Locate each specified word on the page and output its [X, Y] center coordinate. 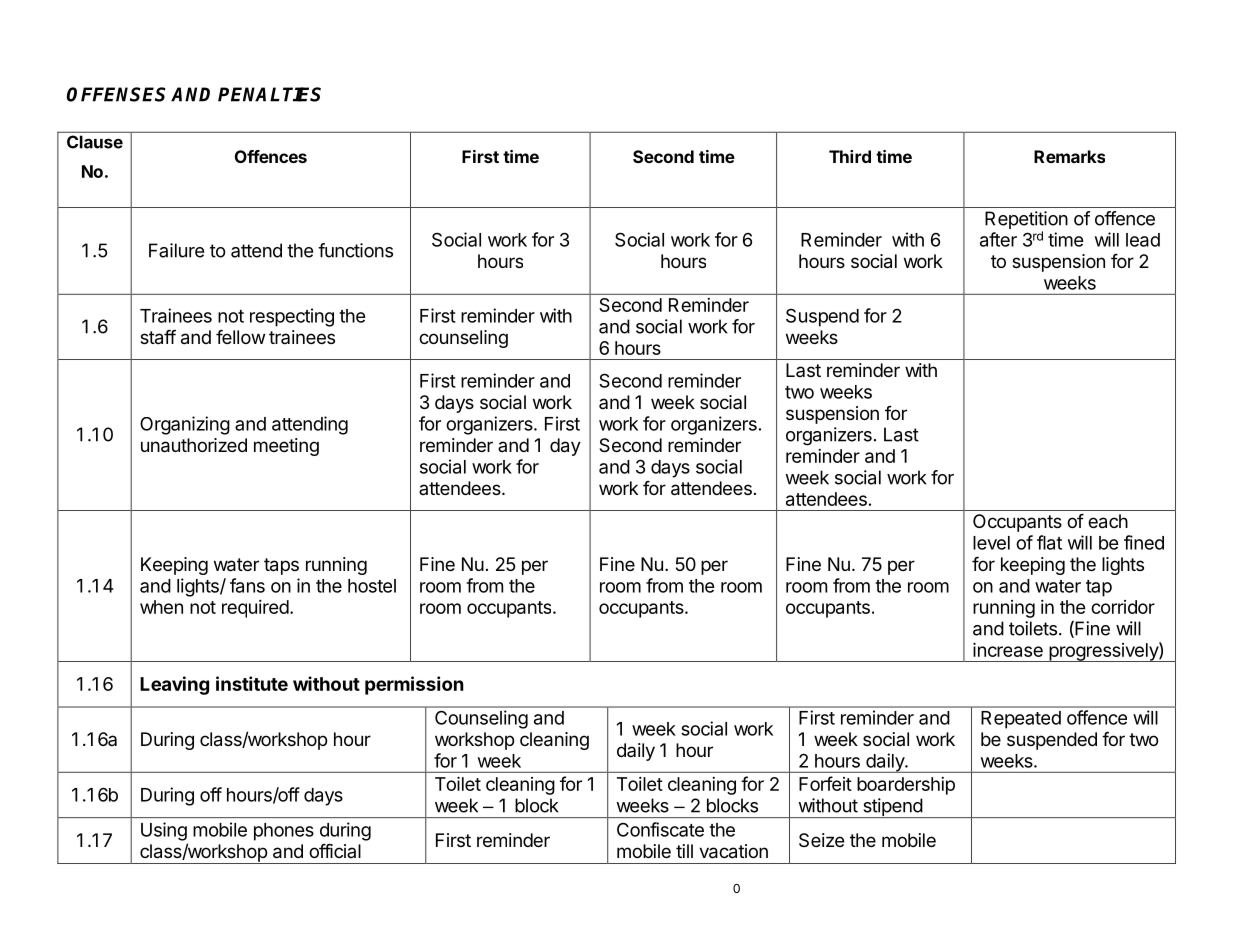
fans [247, 585]
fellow [241, 337]
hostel [372, 586]
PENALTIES [269, 94]
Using [164, 831]
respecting [292, 317]
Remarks [1069, 156]
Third [850, 156]
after [998, 239]
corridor [1123, 607]
